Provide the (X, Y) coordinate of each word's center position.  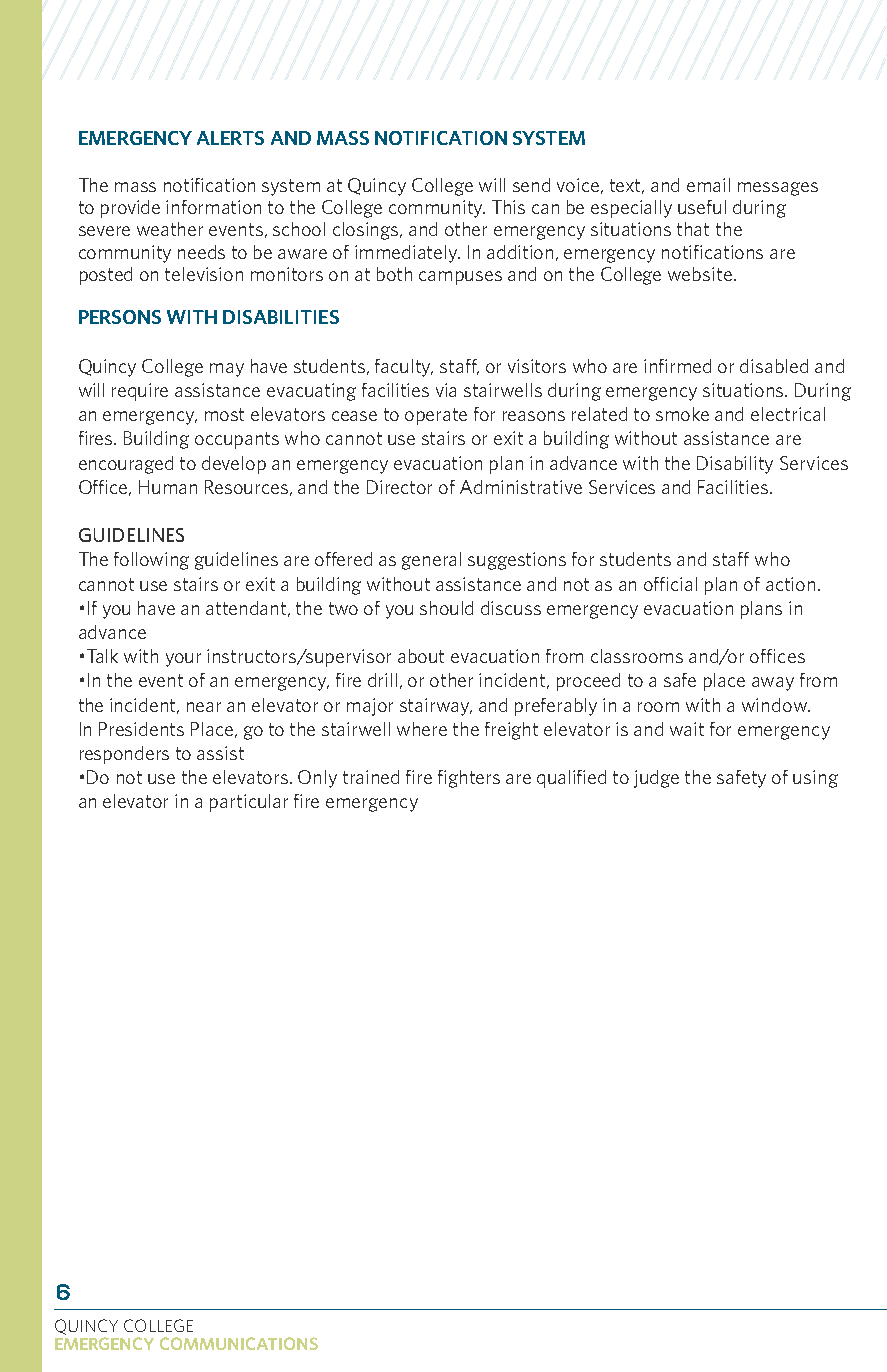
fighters (469, 779)
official (670, 584)
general (431, 561)
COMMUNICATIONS (239, 1343)
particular (249, 803)
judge (656, 779)
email (708, 185)
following (151, 561)
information (213, 207)
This (508, 207)
